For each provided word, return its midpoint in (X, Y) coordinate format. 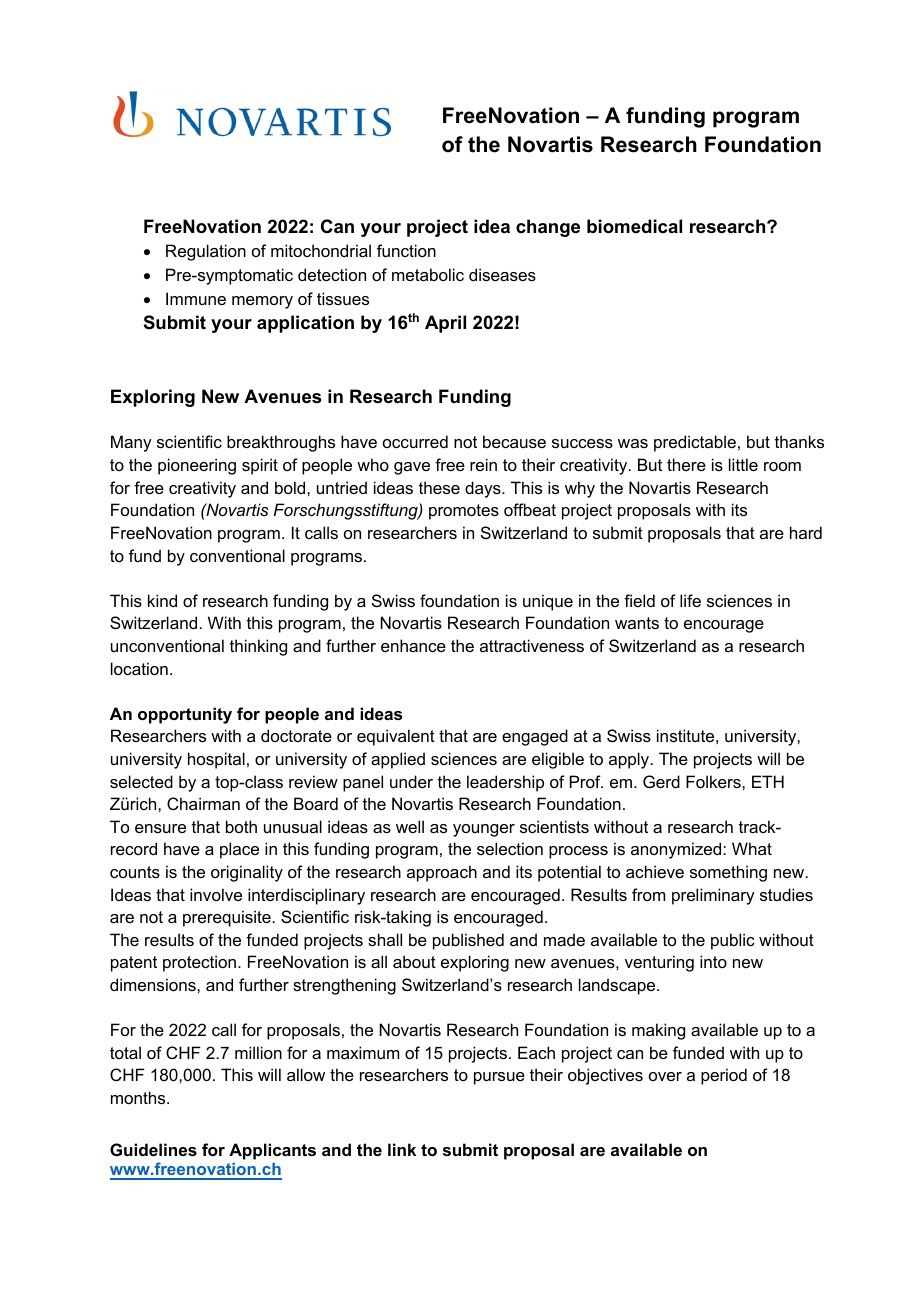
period (724, 1076)
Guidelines (153, 1149)
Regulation (206, 252)
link (402, 1149)
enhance (413, 645)
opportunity (185, 715)
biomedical (634, 226)
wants (637, 623)
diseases (502, 274)
